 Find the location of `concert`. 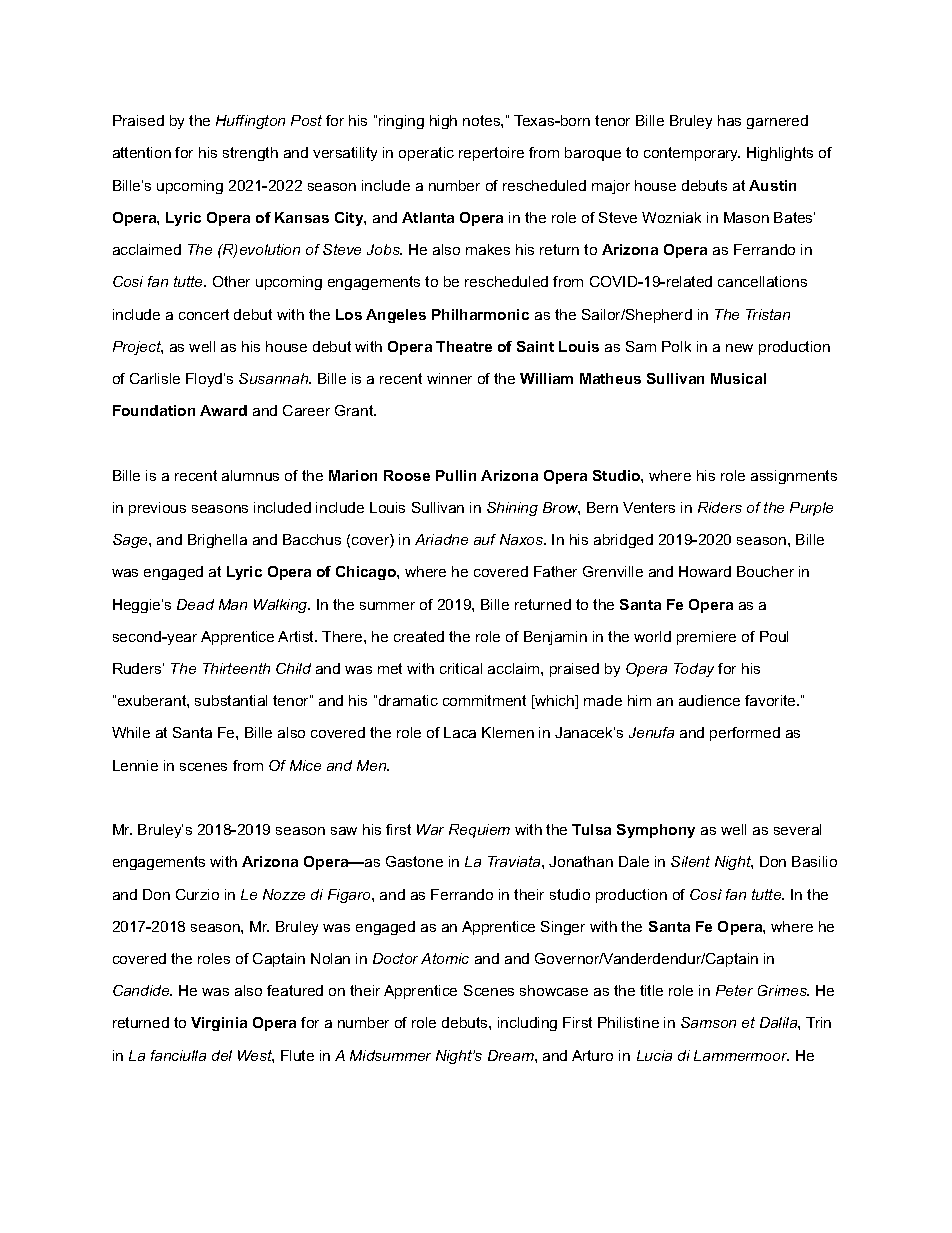

concert is located at coordinates (204, 314).
